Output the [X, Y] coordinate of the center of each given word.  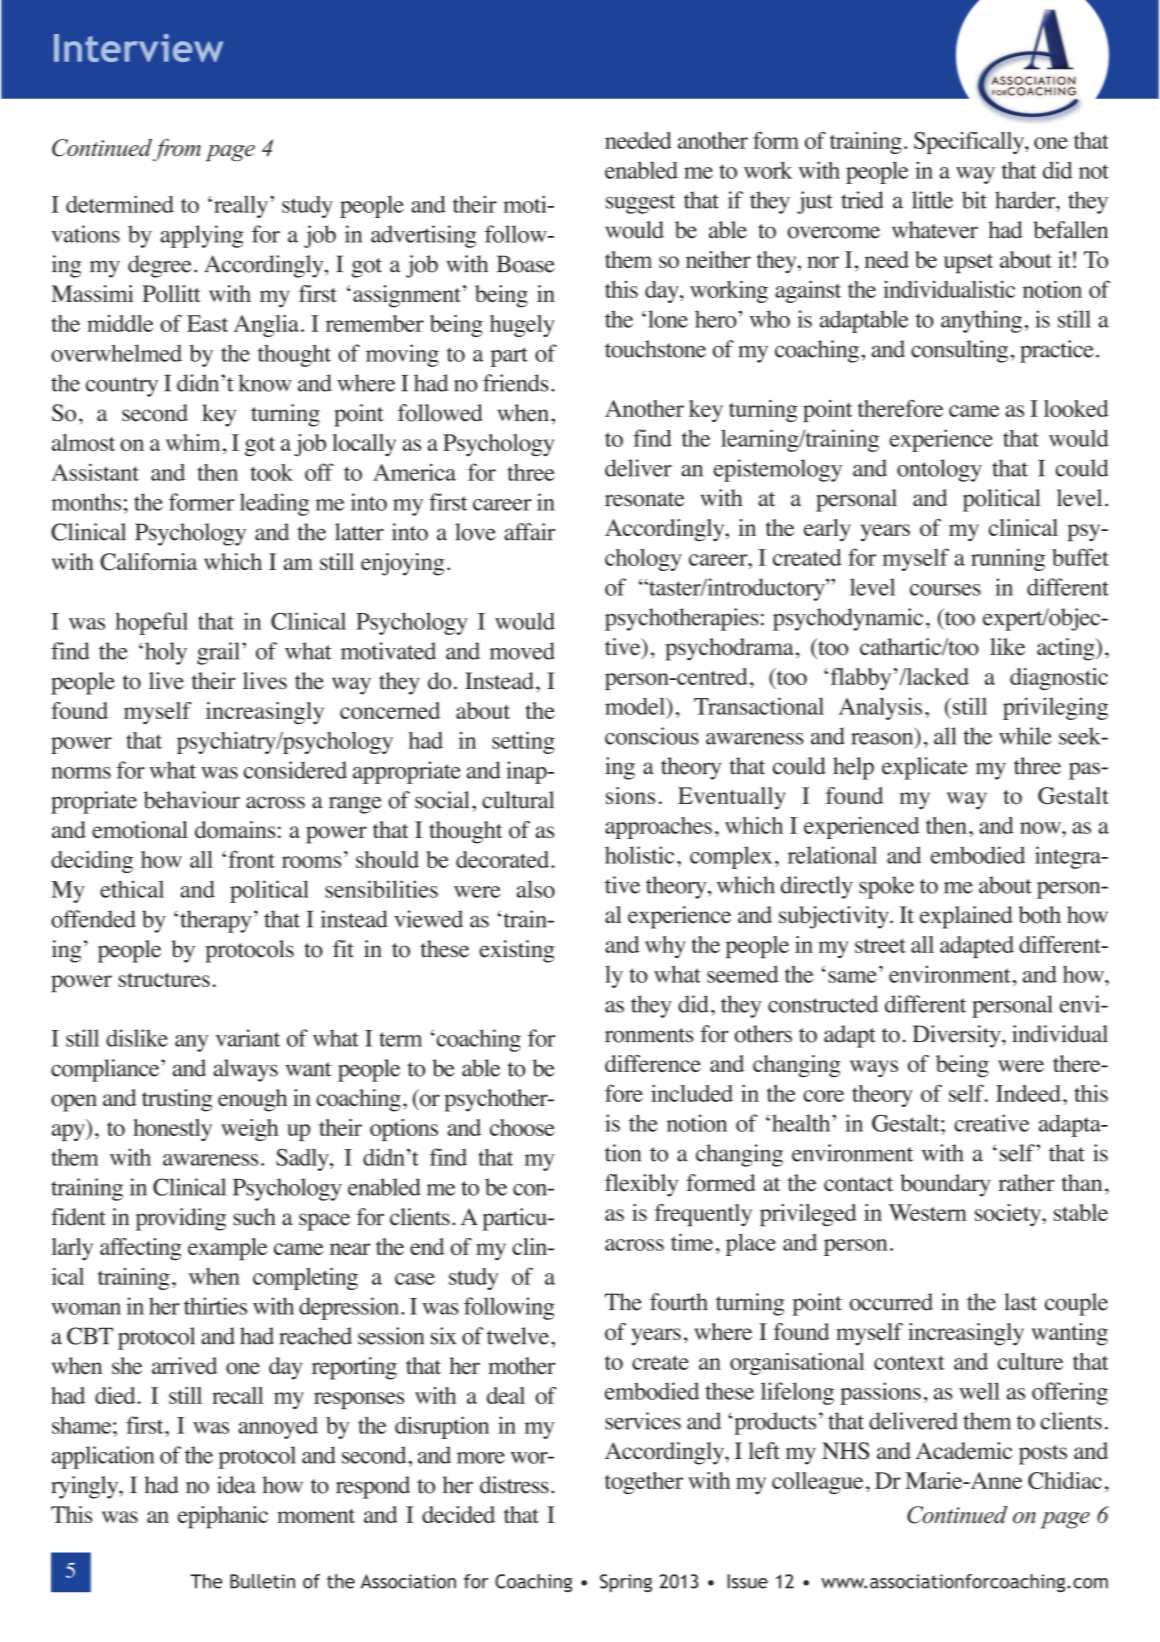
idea [236, 1485]
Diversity [958, 1036]
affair [529, 532]
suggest [640, 204]
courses [945, 590]
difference [653, 1063]
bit [974, 200]
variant [248, 1038]
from [177, 150]
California [148, 562]
